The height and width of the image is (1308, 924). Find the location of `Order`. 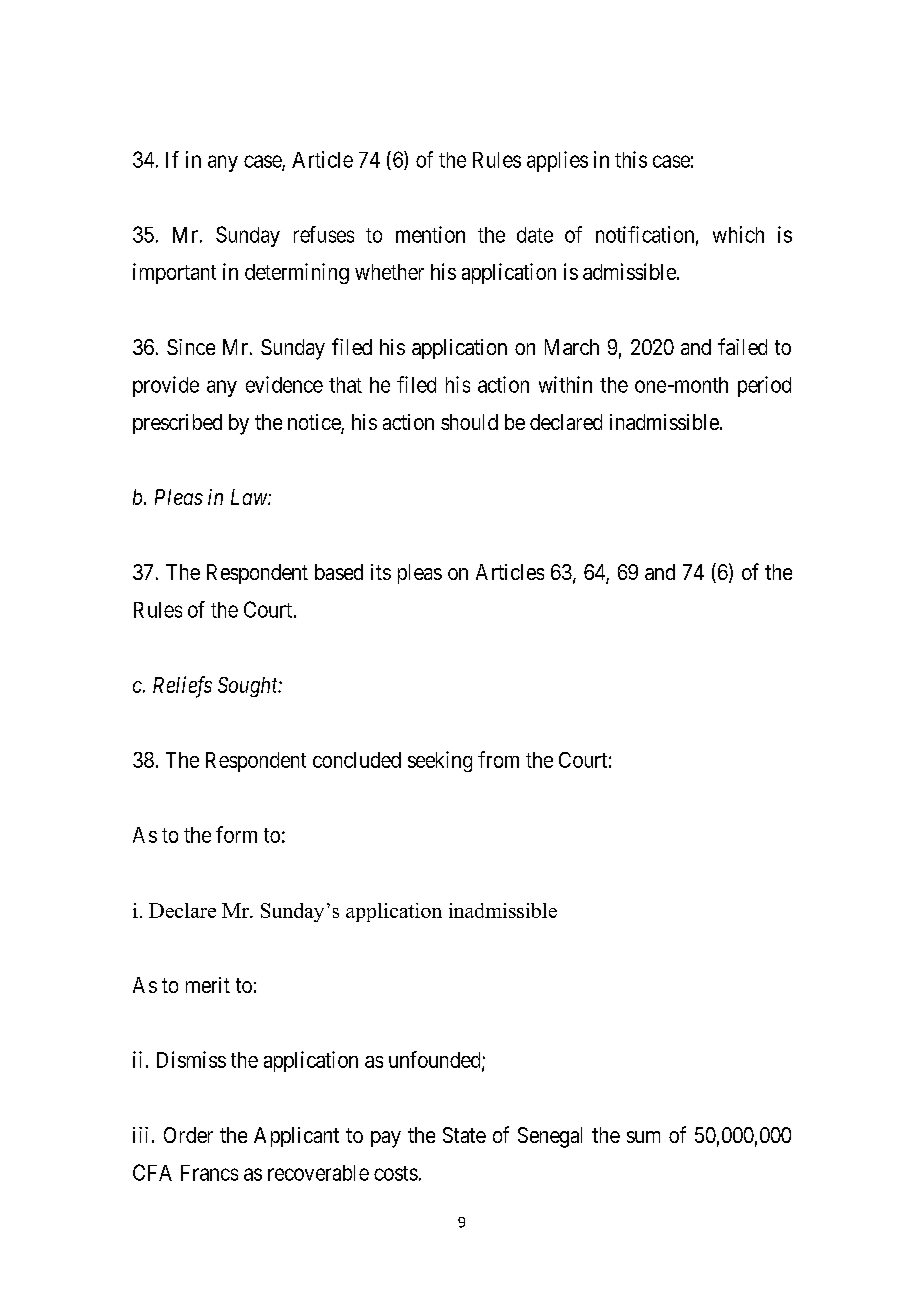

Order is located at coordinates (188, 1135).
